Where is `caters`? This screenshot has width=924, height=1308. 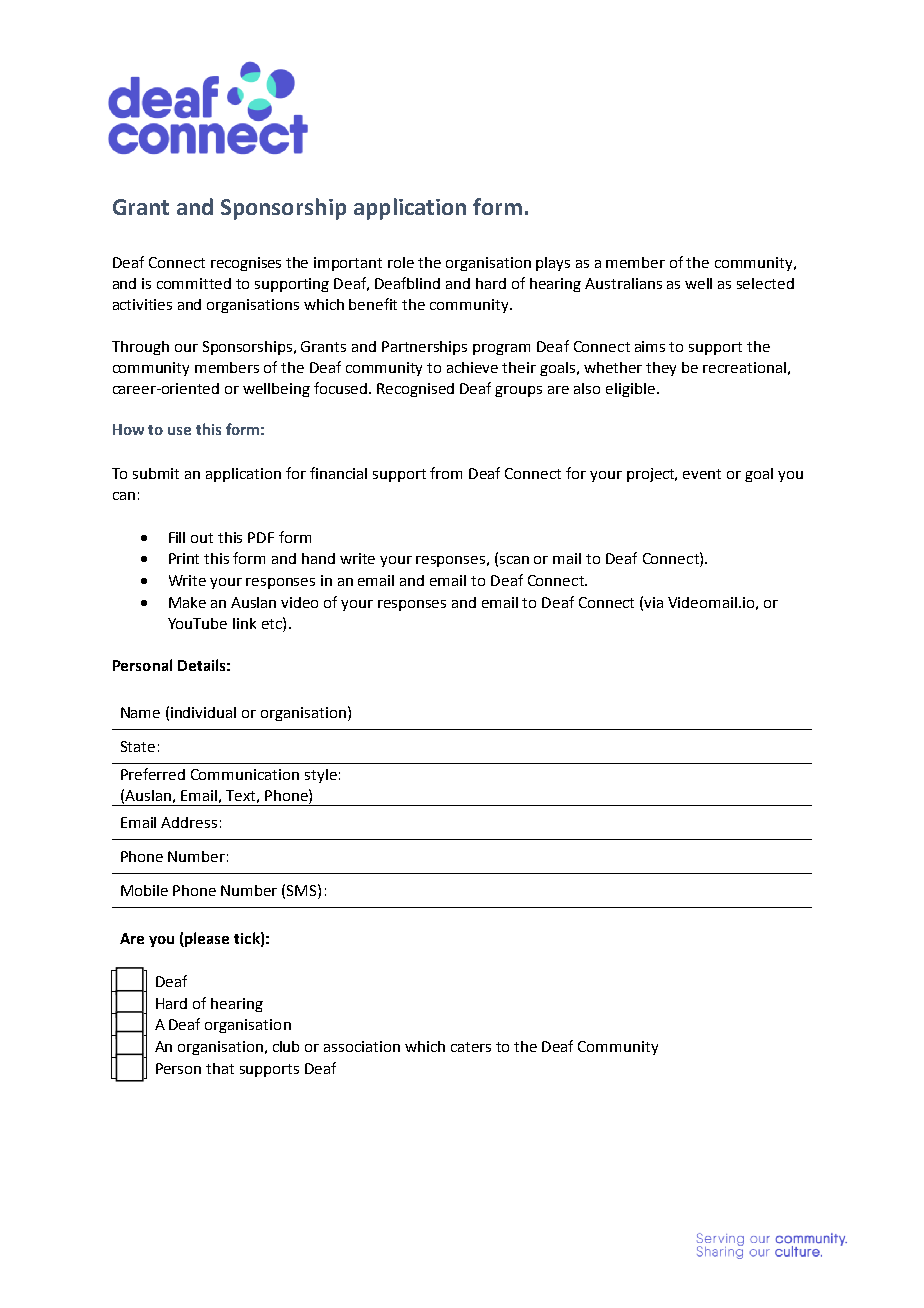 caters is located at coordinates (471, 1047).
